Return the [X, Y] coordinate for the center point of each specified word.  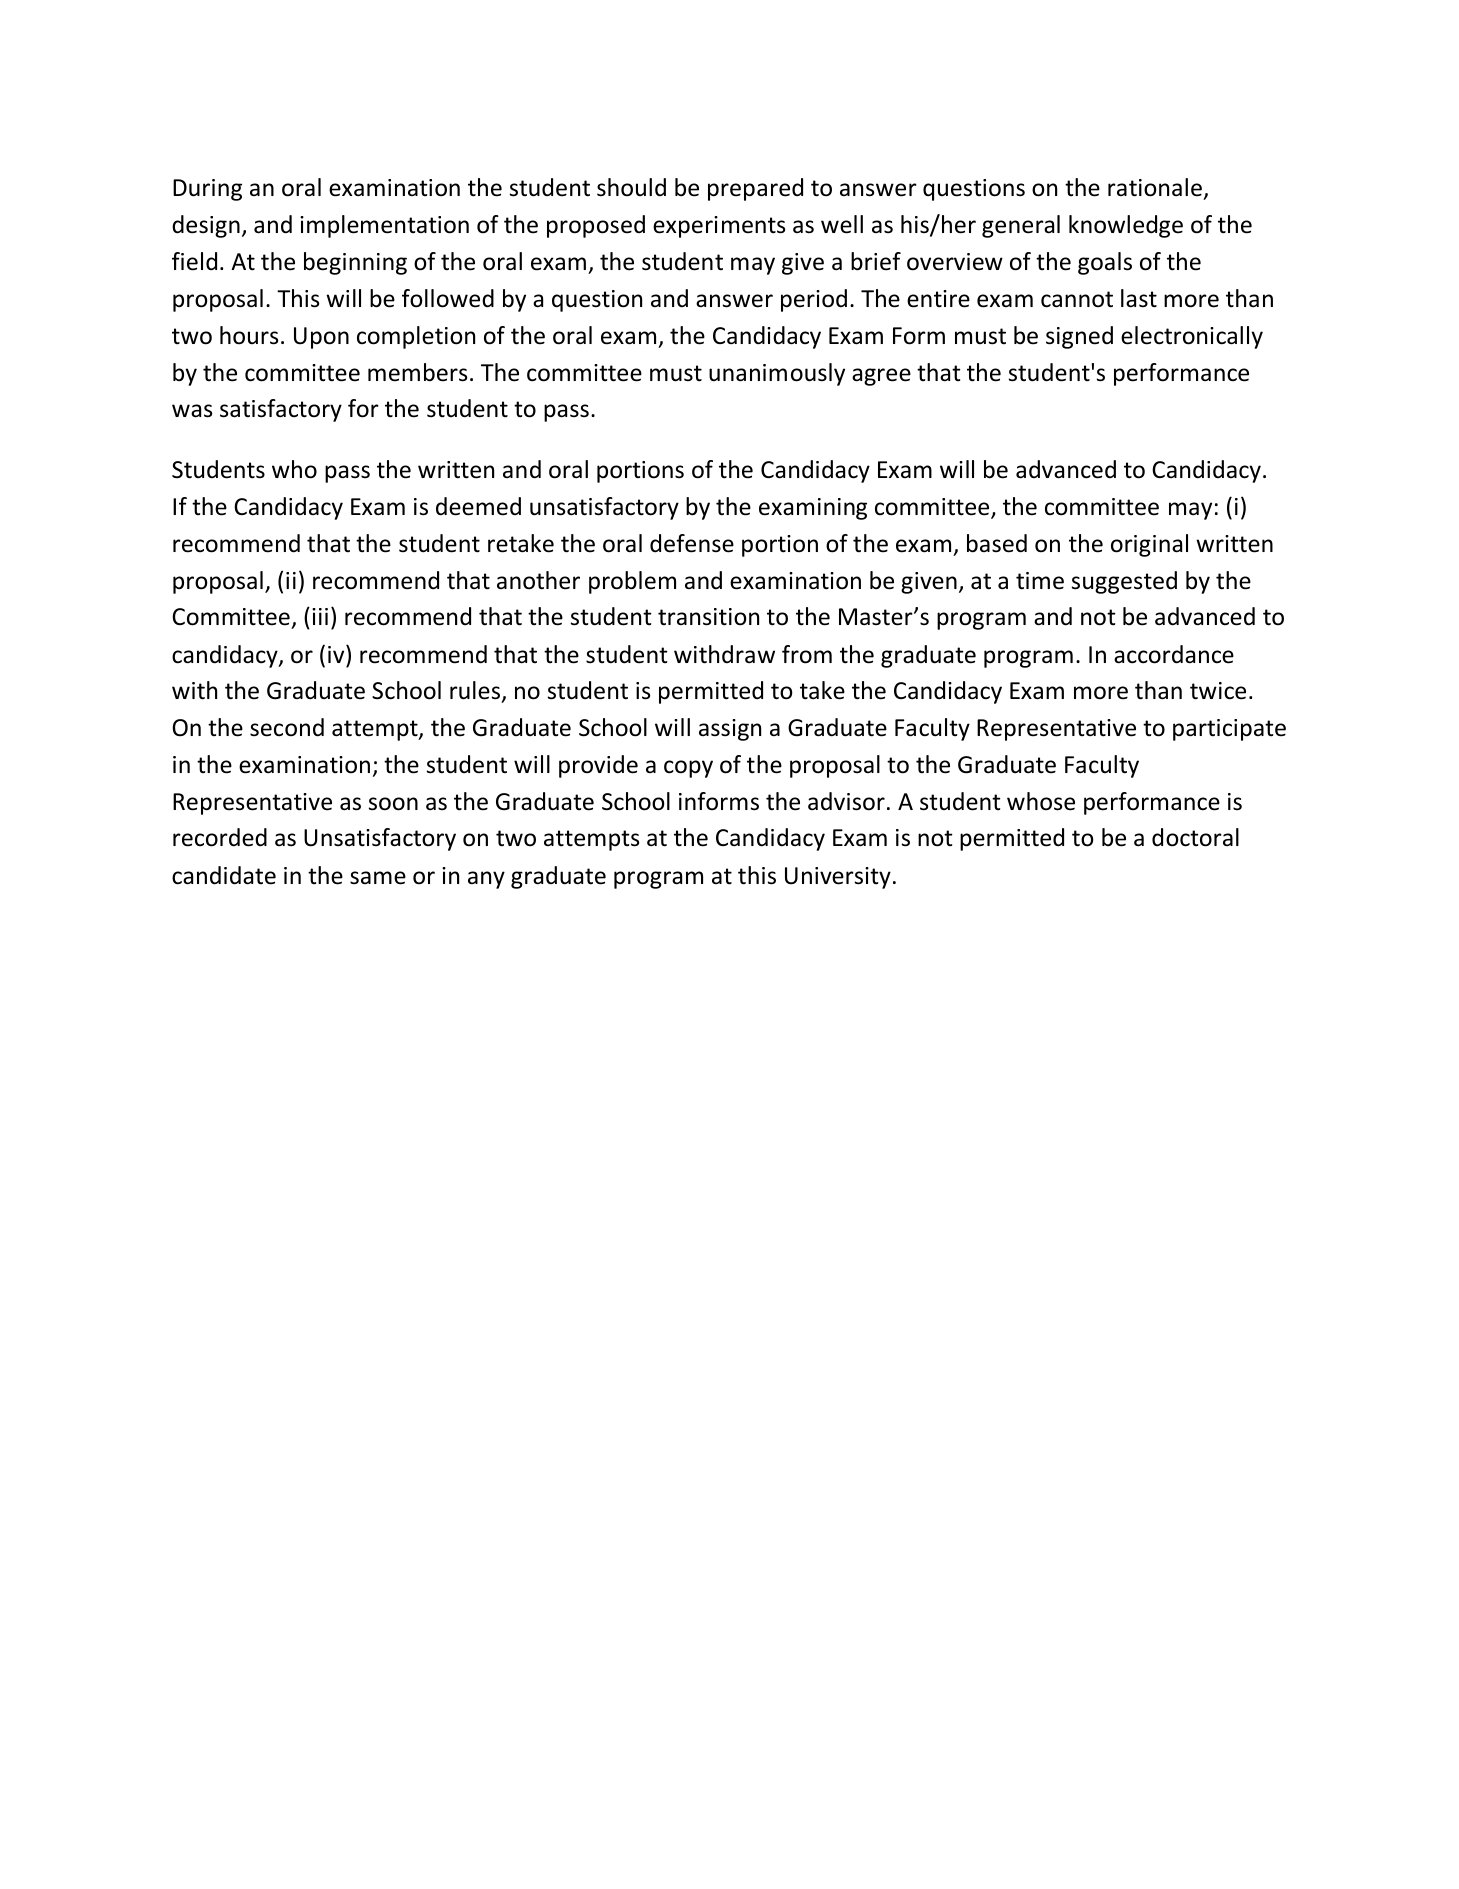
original [1149, 545]
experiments [719, 227]
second [287, 727]
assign [730, 730]
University [838, 878]
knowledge [1126, 226]
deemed [478, 506]
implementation [384, 226]
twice [1218, 691]
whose [1041, 801]
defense [692, 543]
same [378, 878]
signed [1079, 337]
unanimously [777, 374]
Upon [321, 338]
